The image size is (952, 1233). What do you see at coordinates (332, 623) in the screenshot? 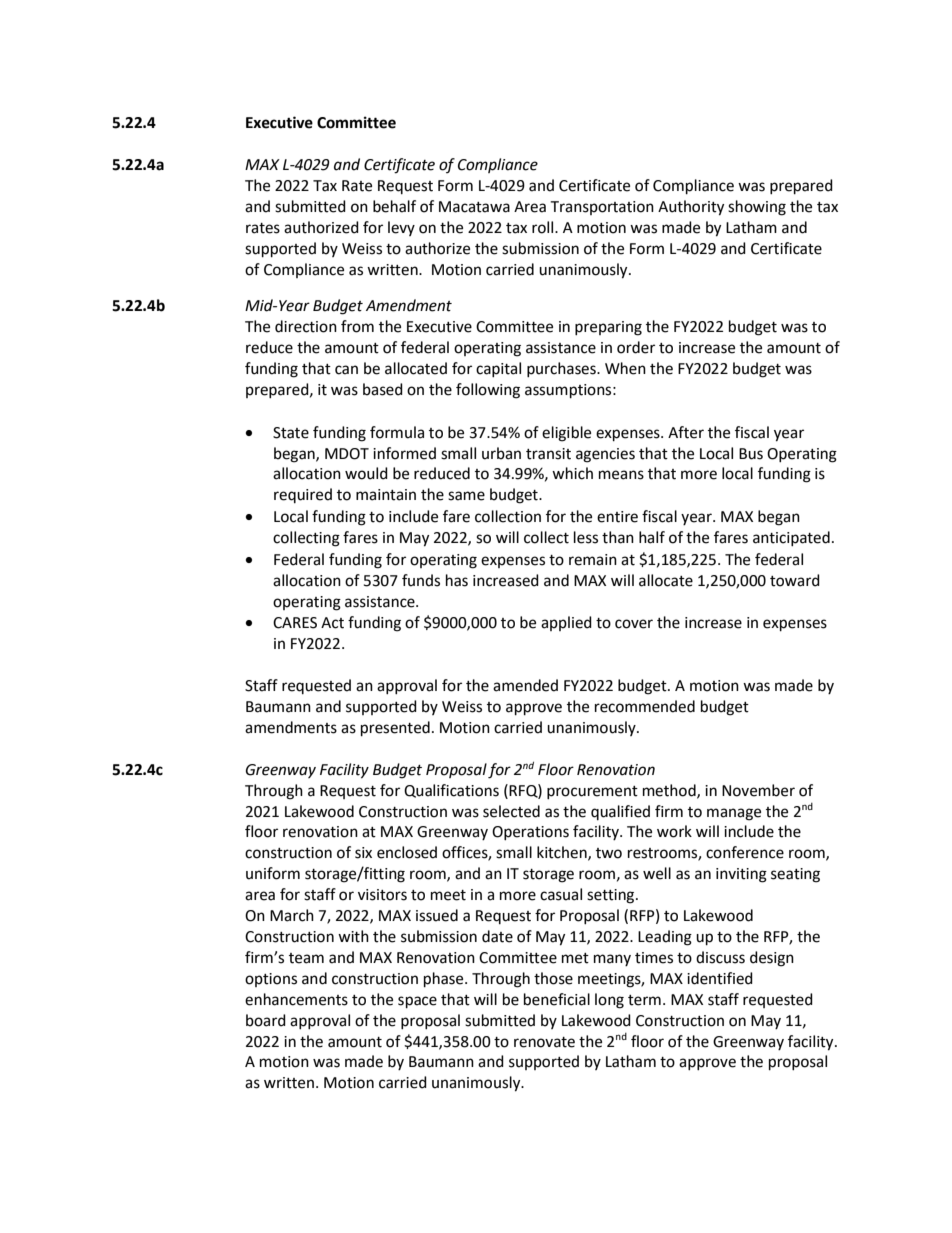
I see `Act` at bounding box center [332, 623].
